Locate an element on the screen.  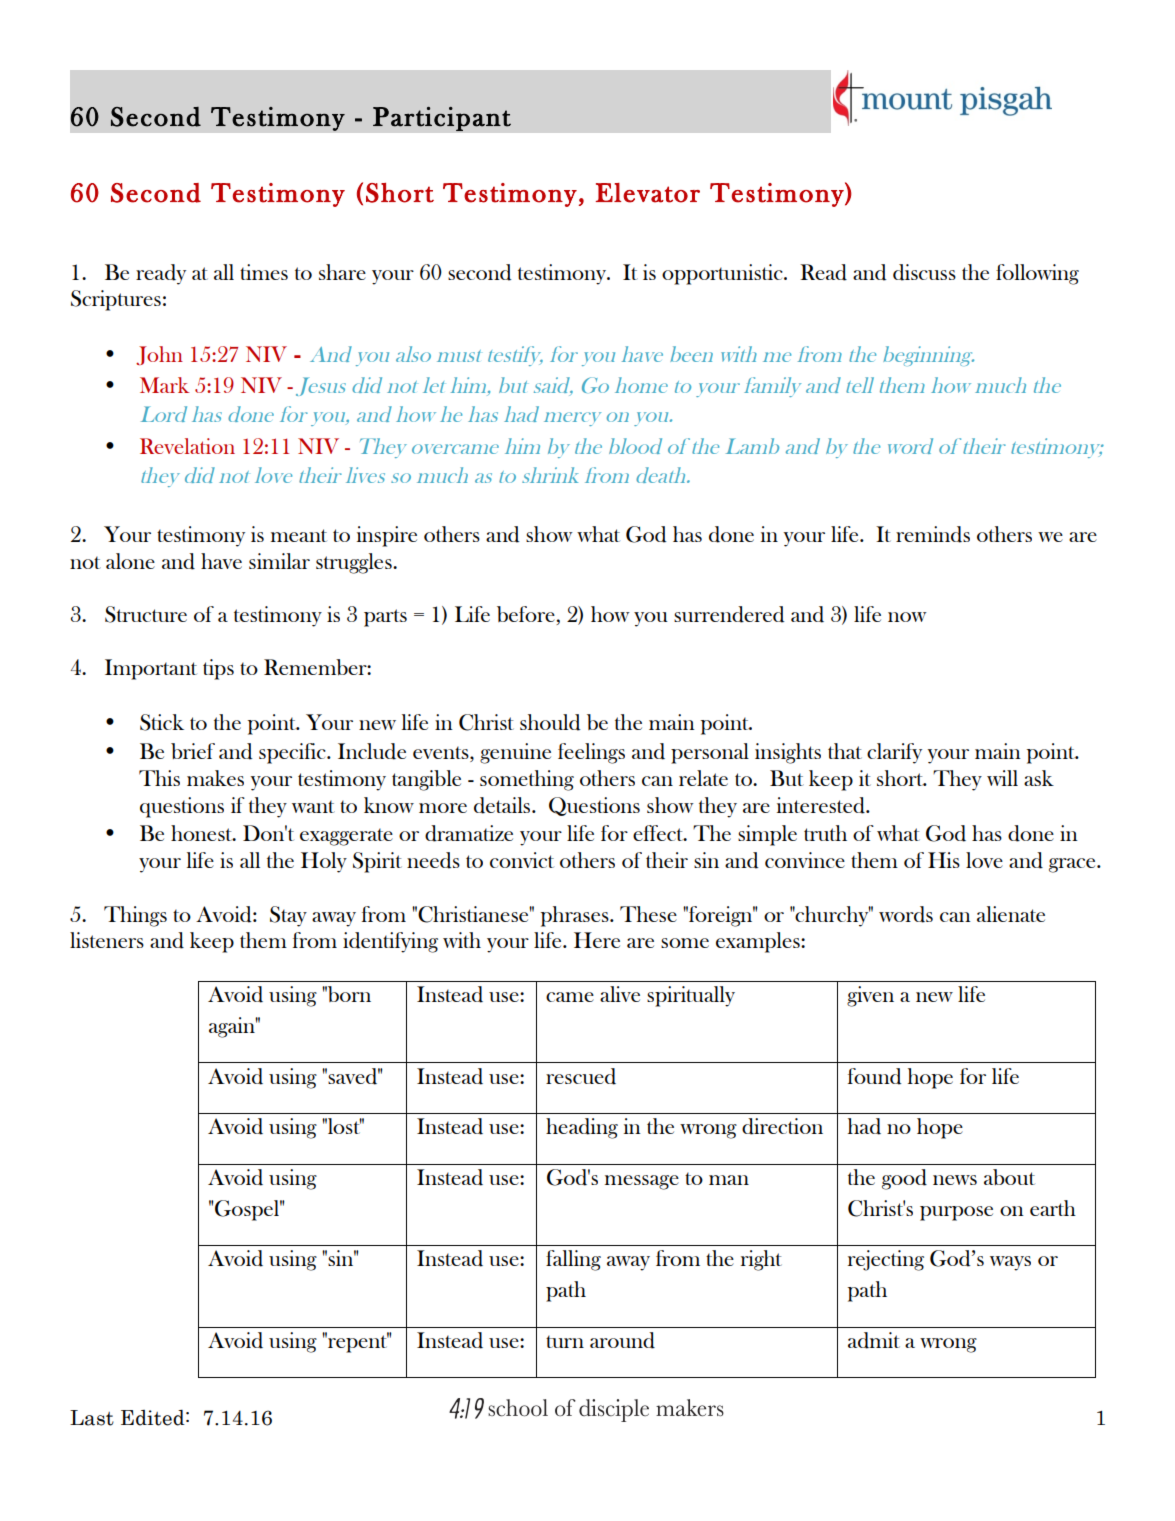
Revelation is located at coordinates (187, 446).
